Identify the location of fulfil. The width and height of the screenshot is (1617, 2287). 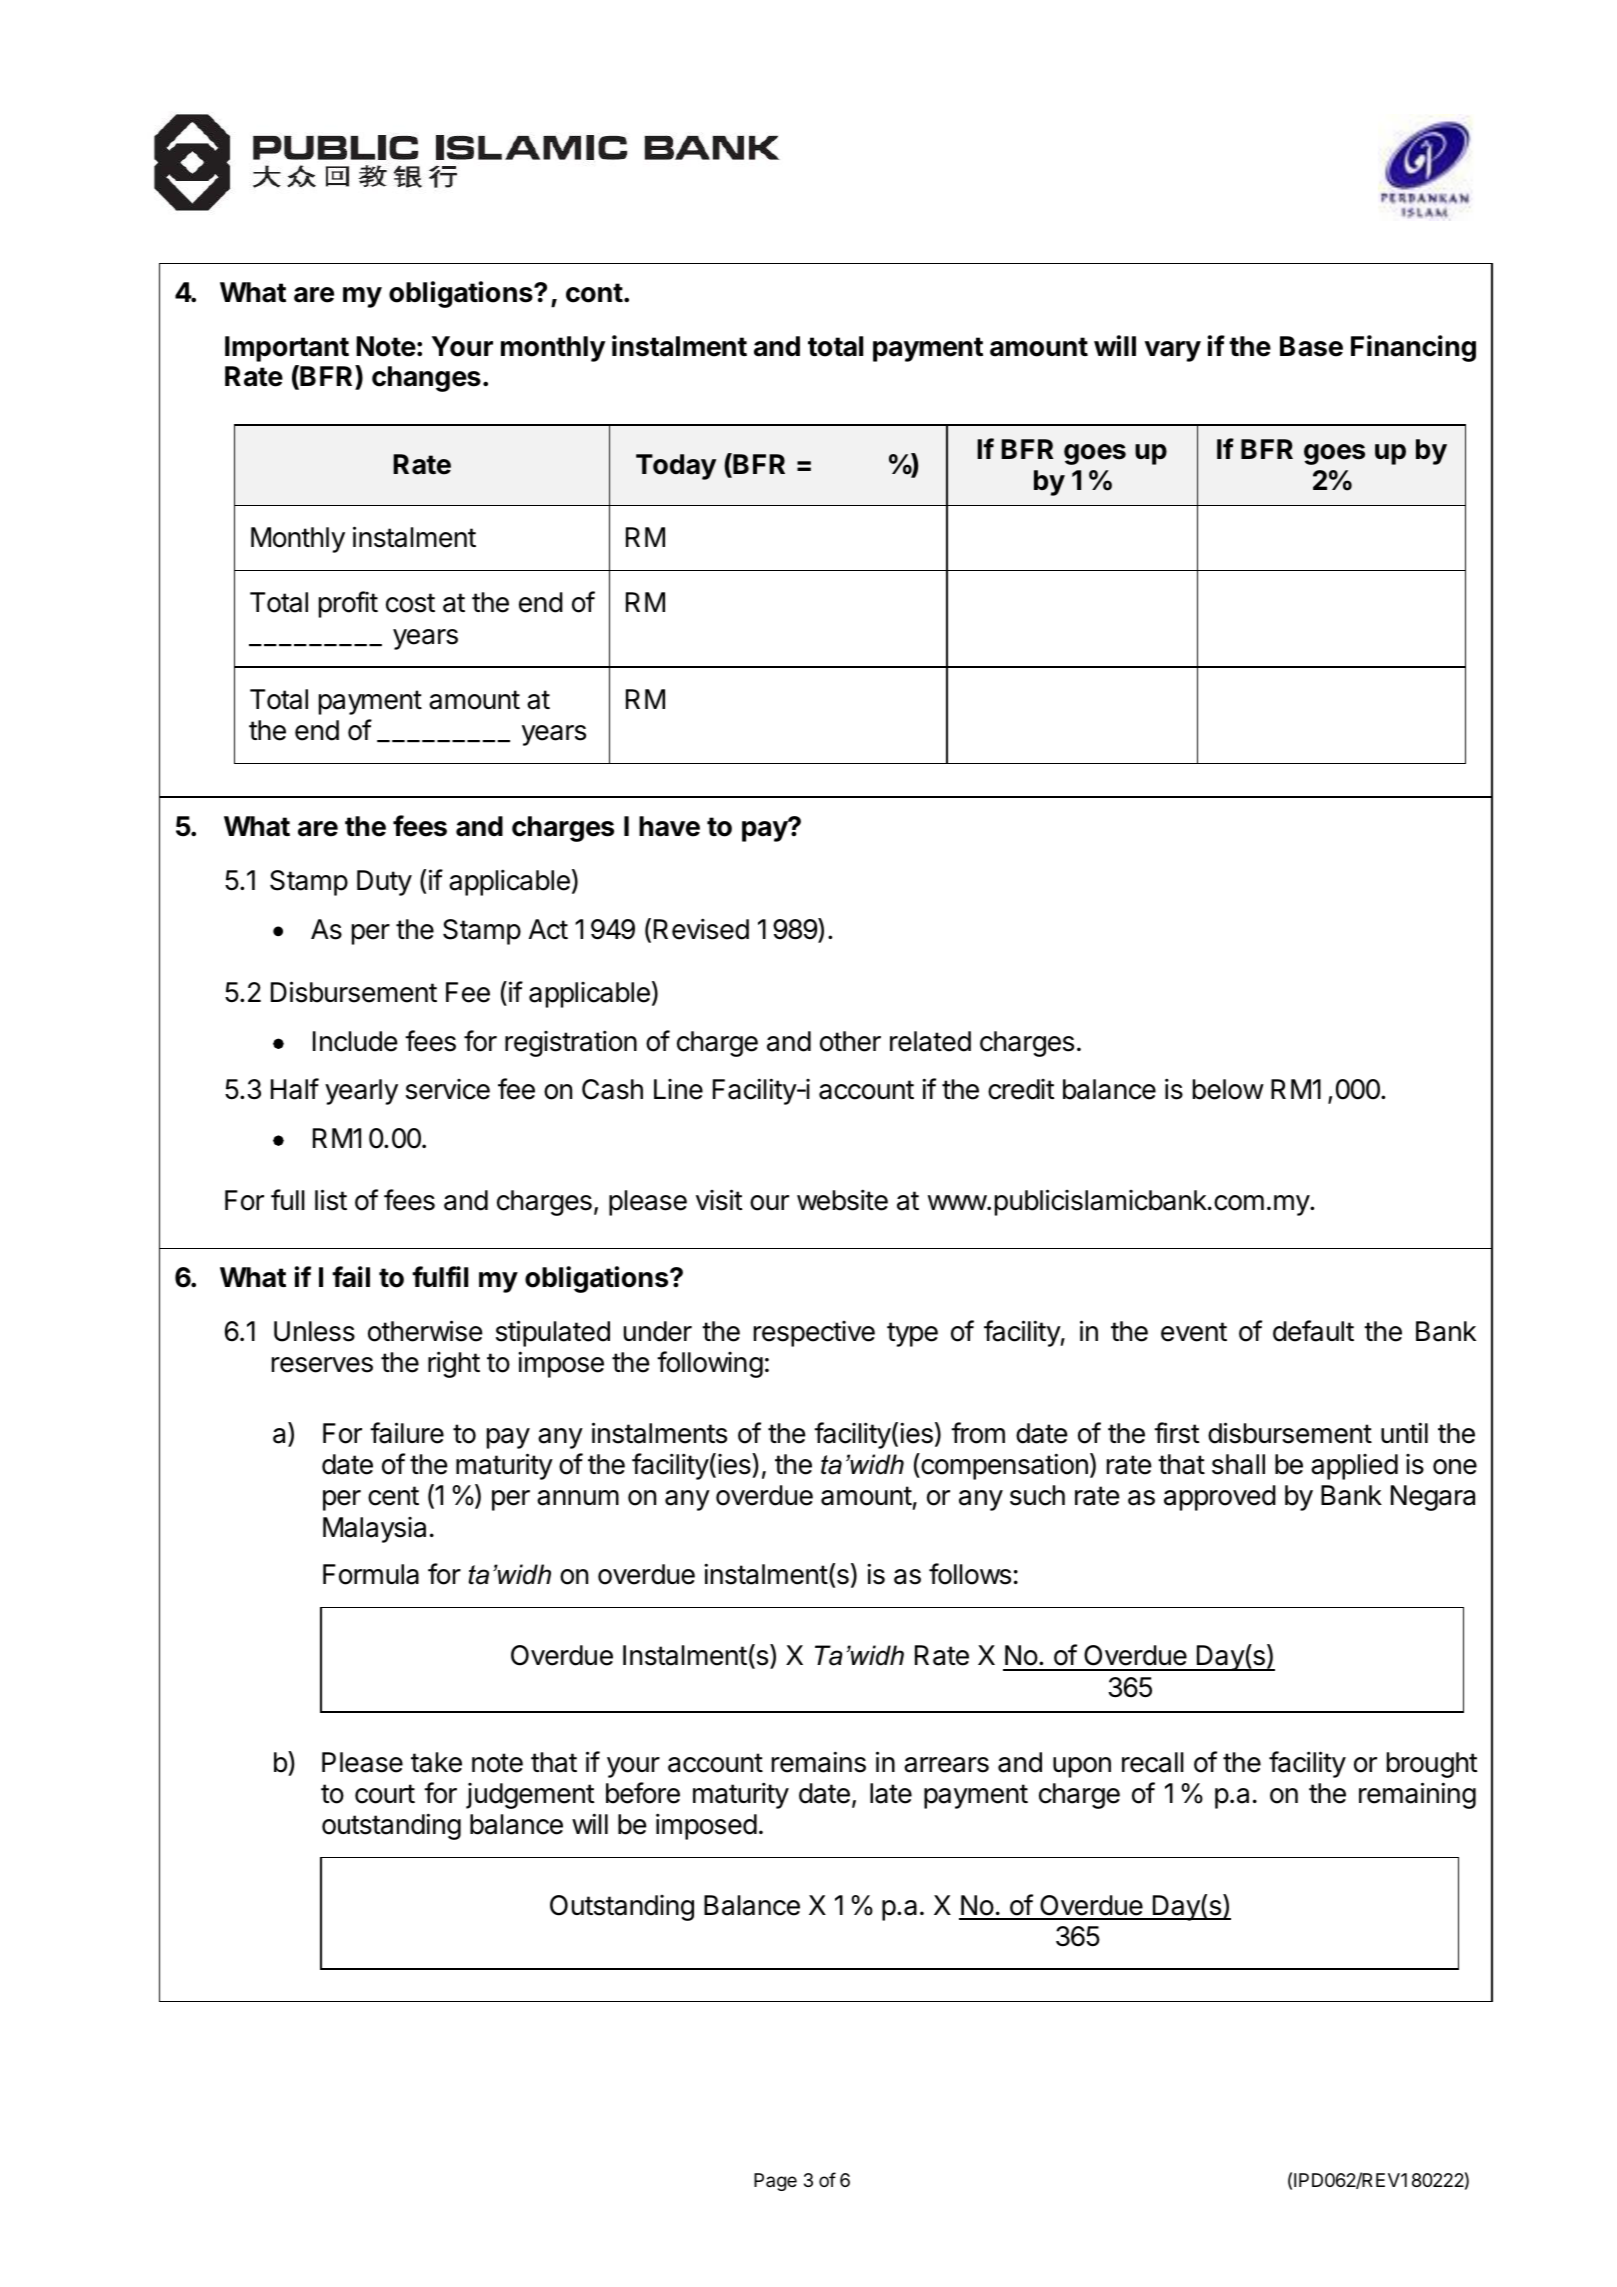
(440, 1276).
